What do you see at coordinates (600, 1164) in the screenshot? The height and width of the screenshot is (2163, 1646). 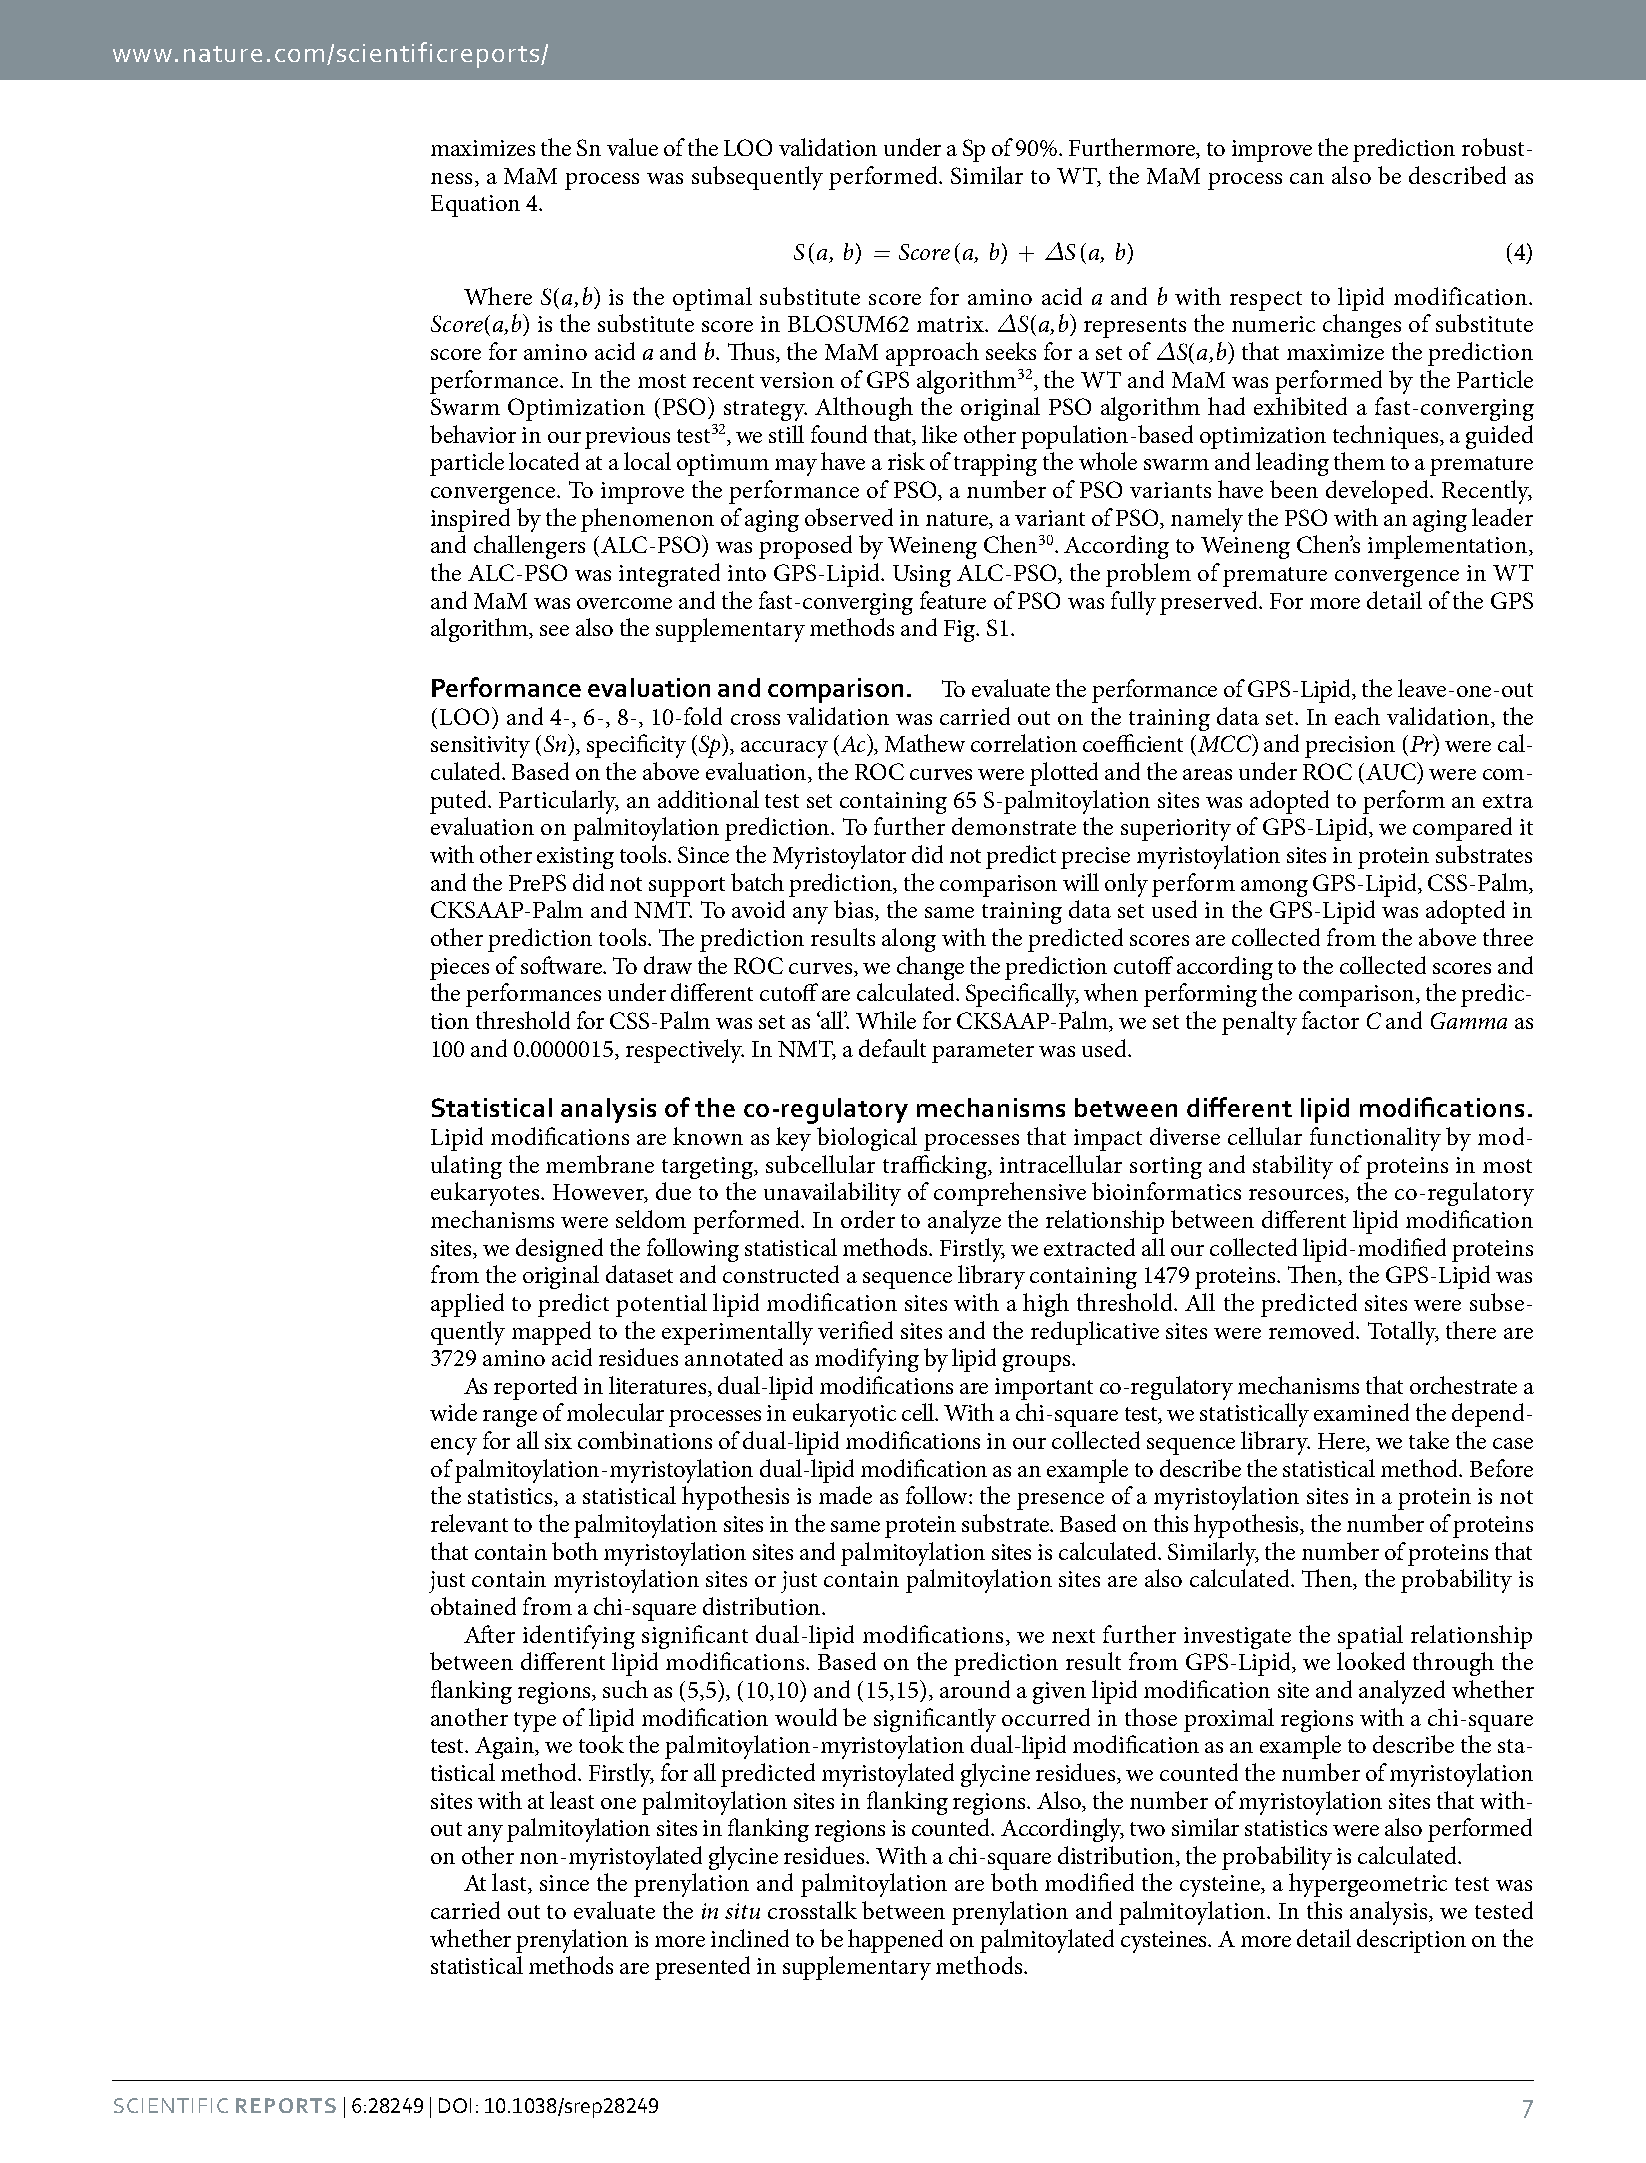 I see `membrane` at bounding box center [600, 1164].
